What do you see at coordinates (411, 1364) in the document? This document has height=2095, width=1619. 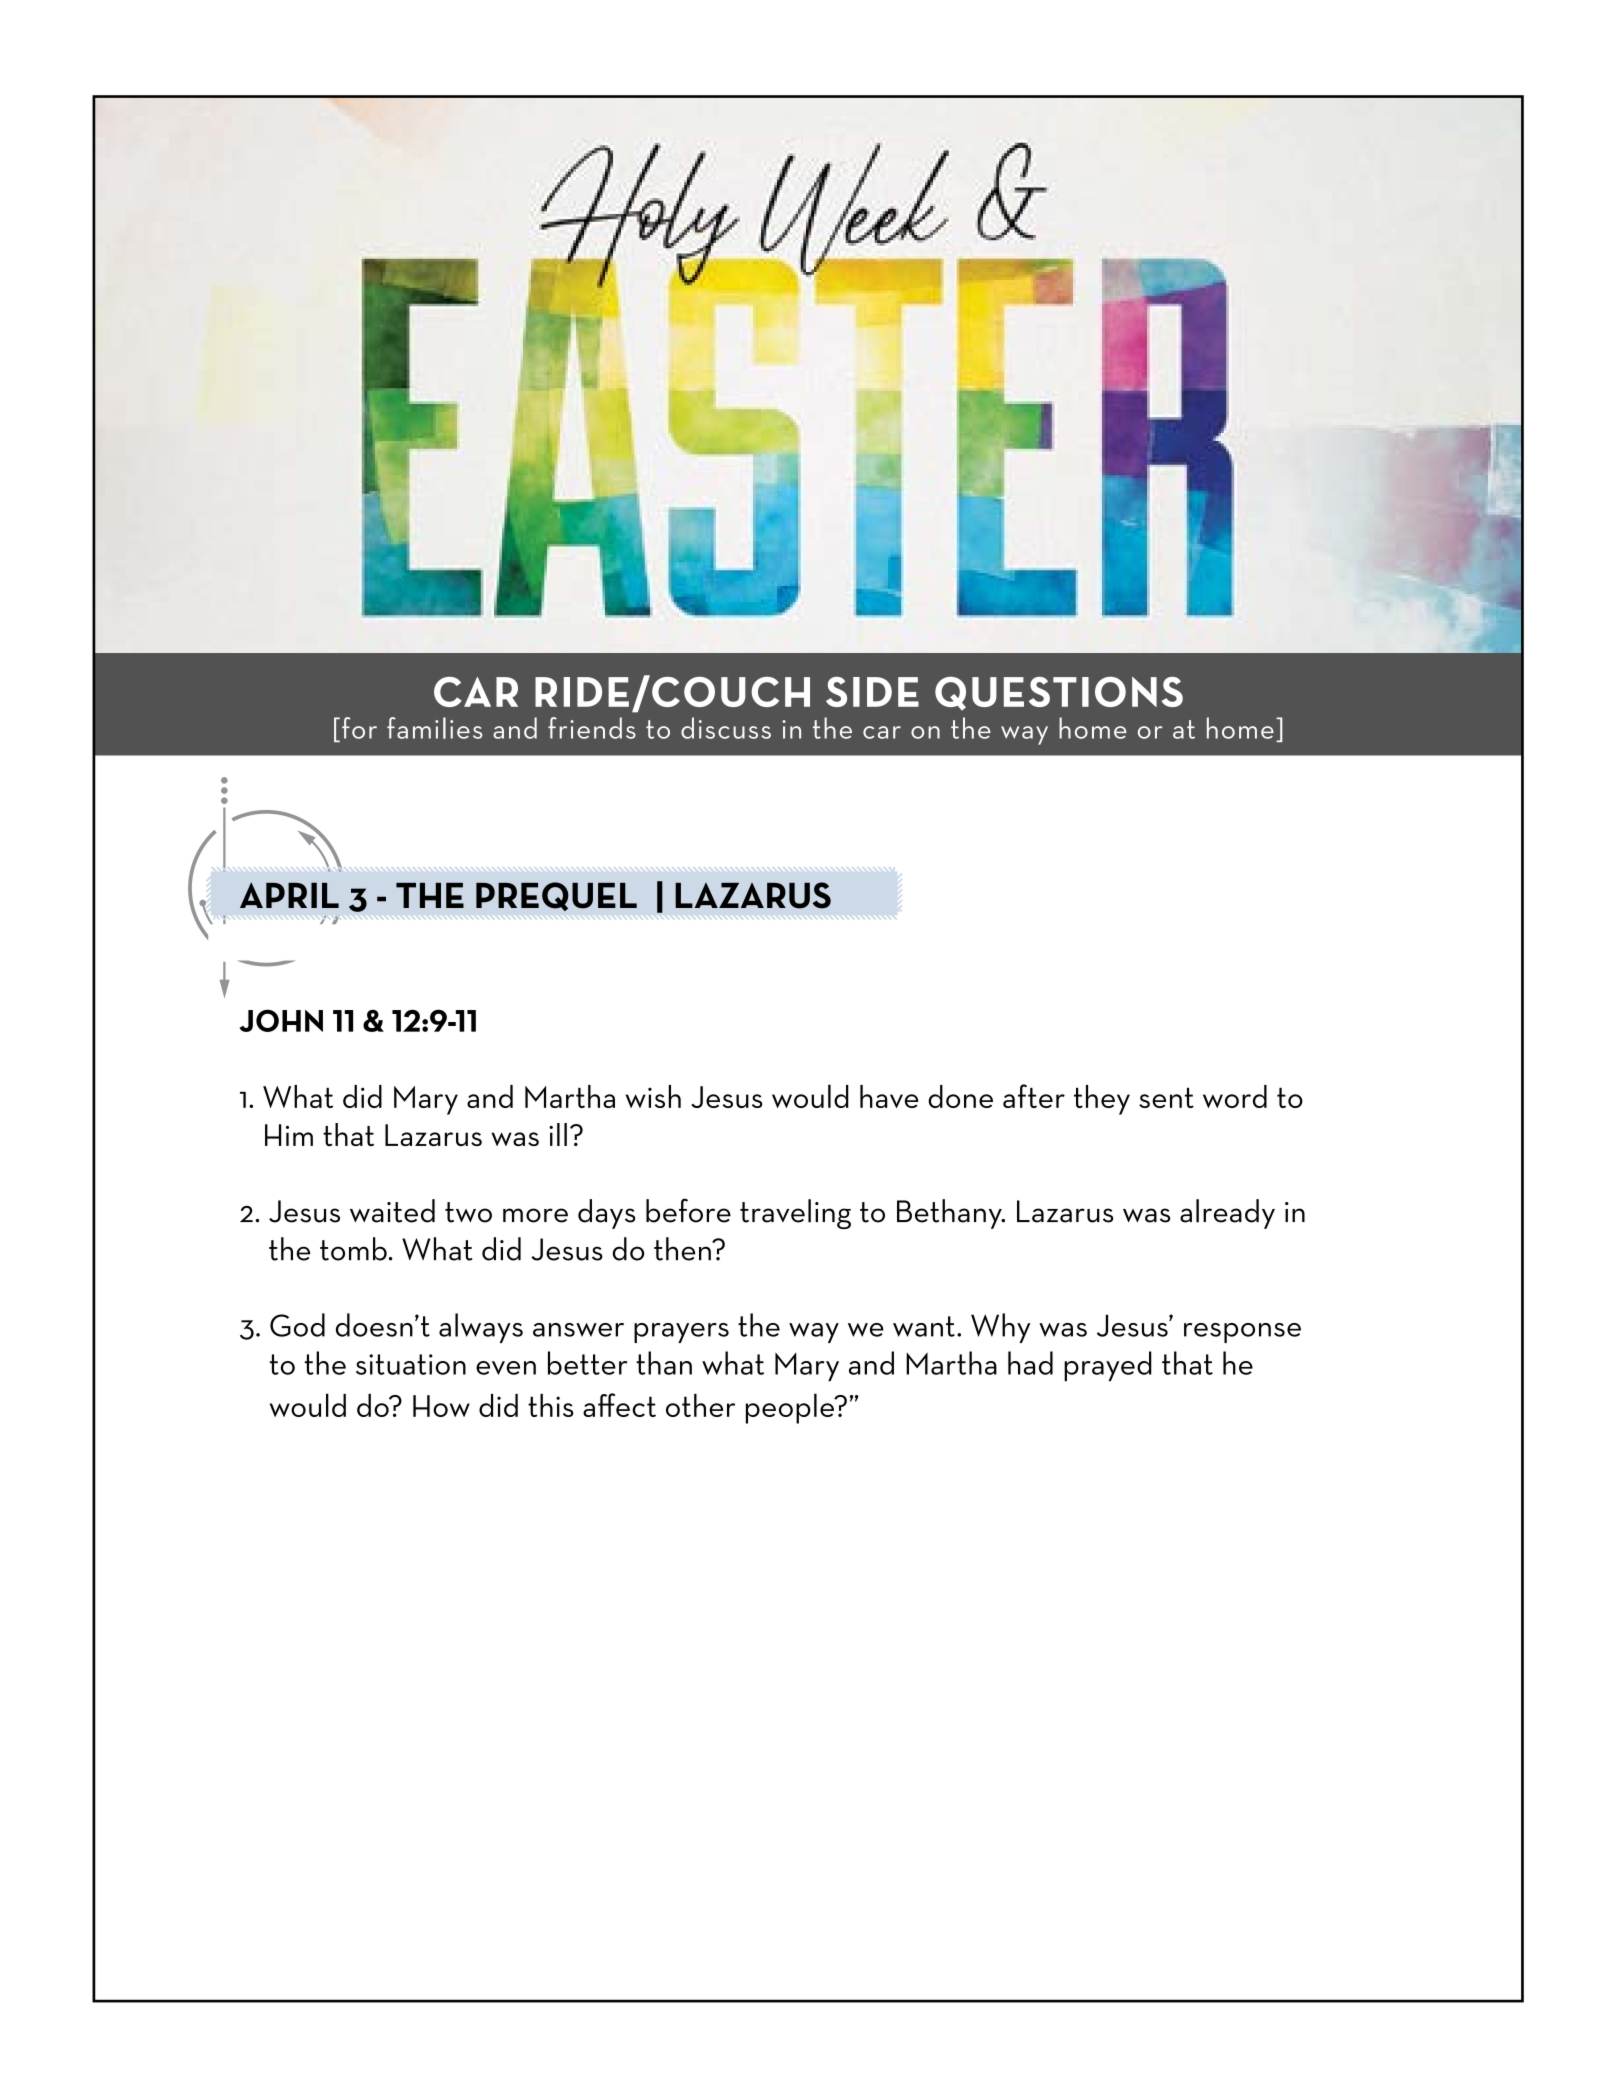 I see `situation` at bounding box center [411, 1364].
